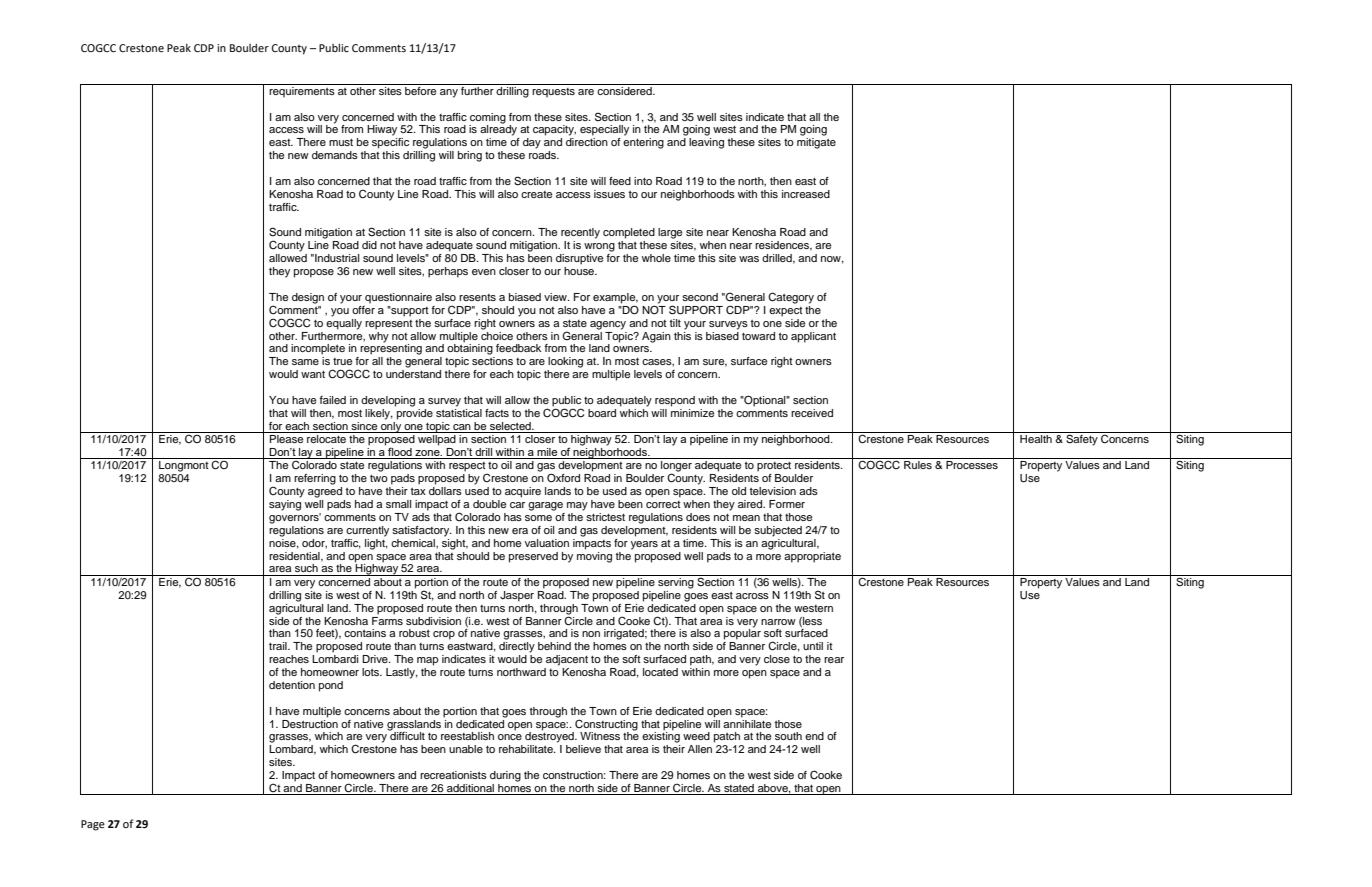 This image has height=887, width=1372. I want to click on Page, so click(93, 825).
